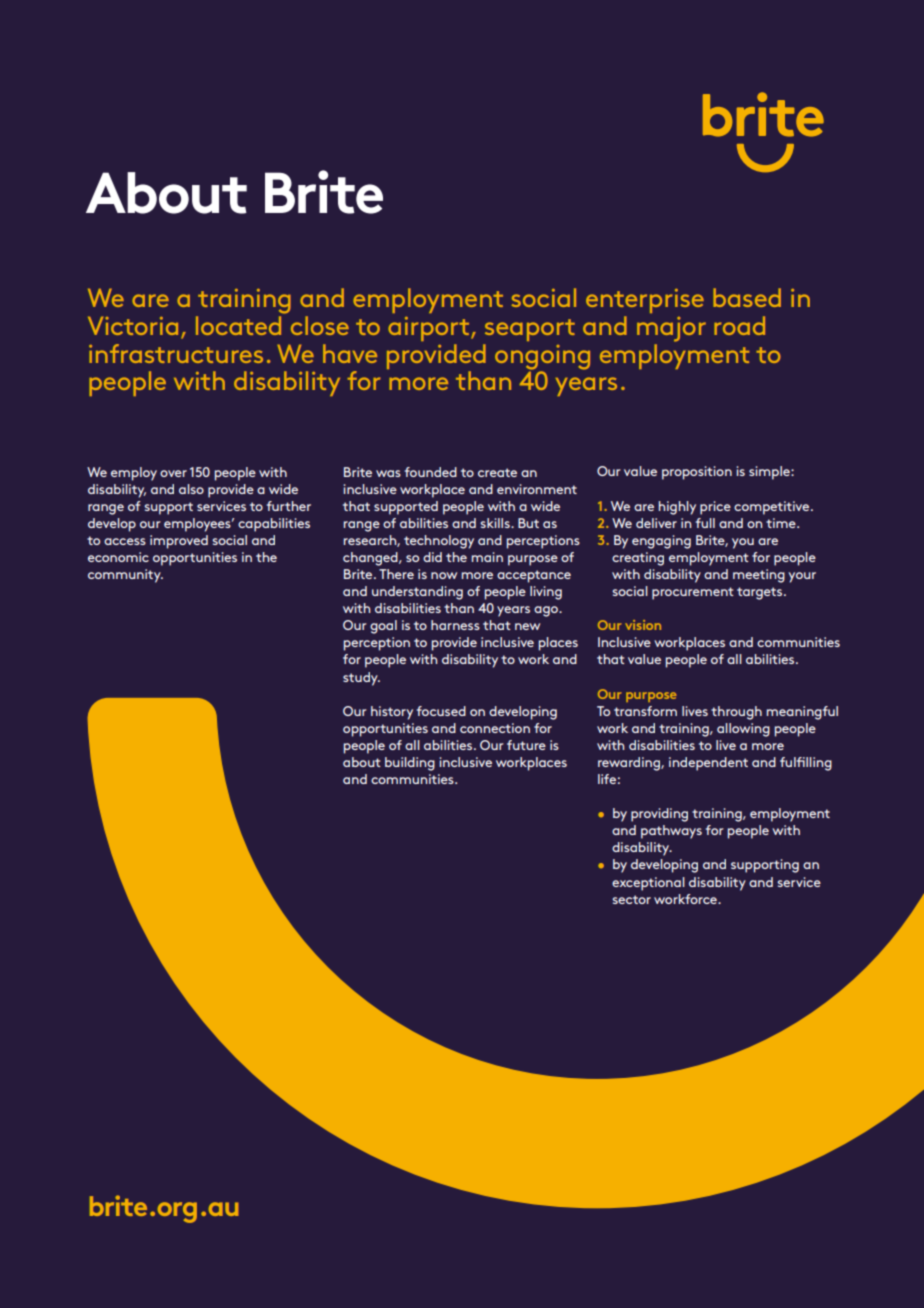 Image resolution: width=924 pixels, height=1308 pixels. What do you see at coordinates (417, 593) in the document?
I see `understanding` at bounding box center [417, 593].
